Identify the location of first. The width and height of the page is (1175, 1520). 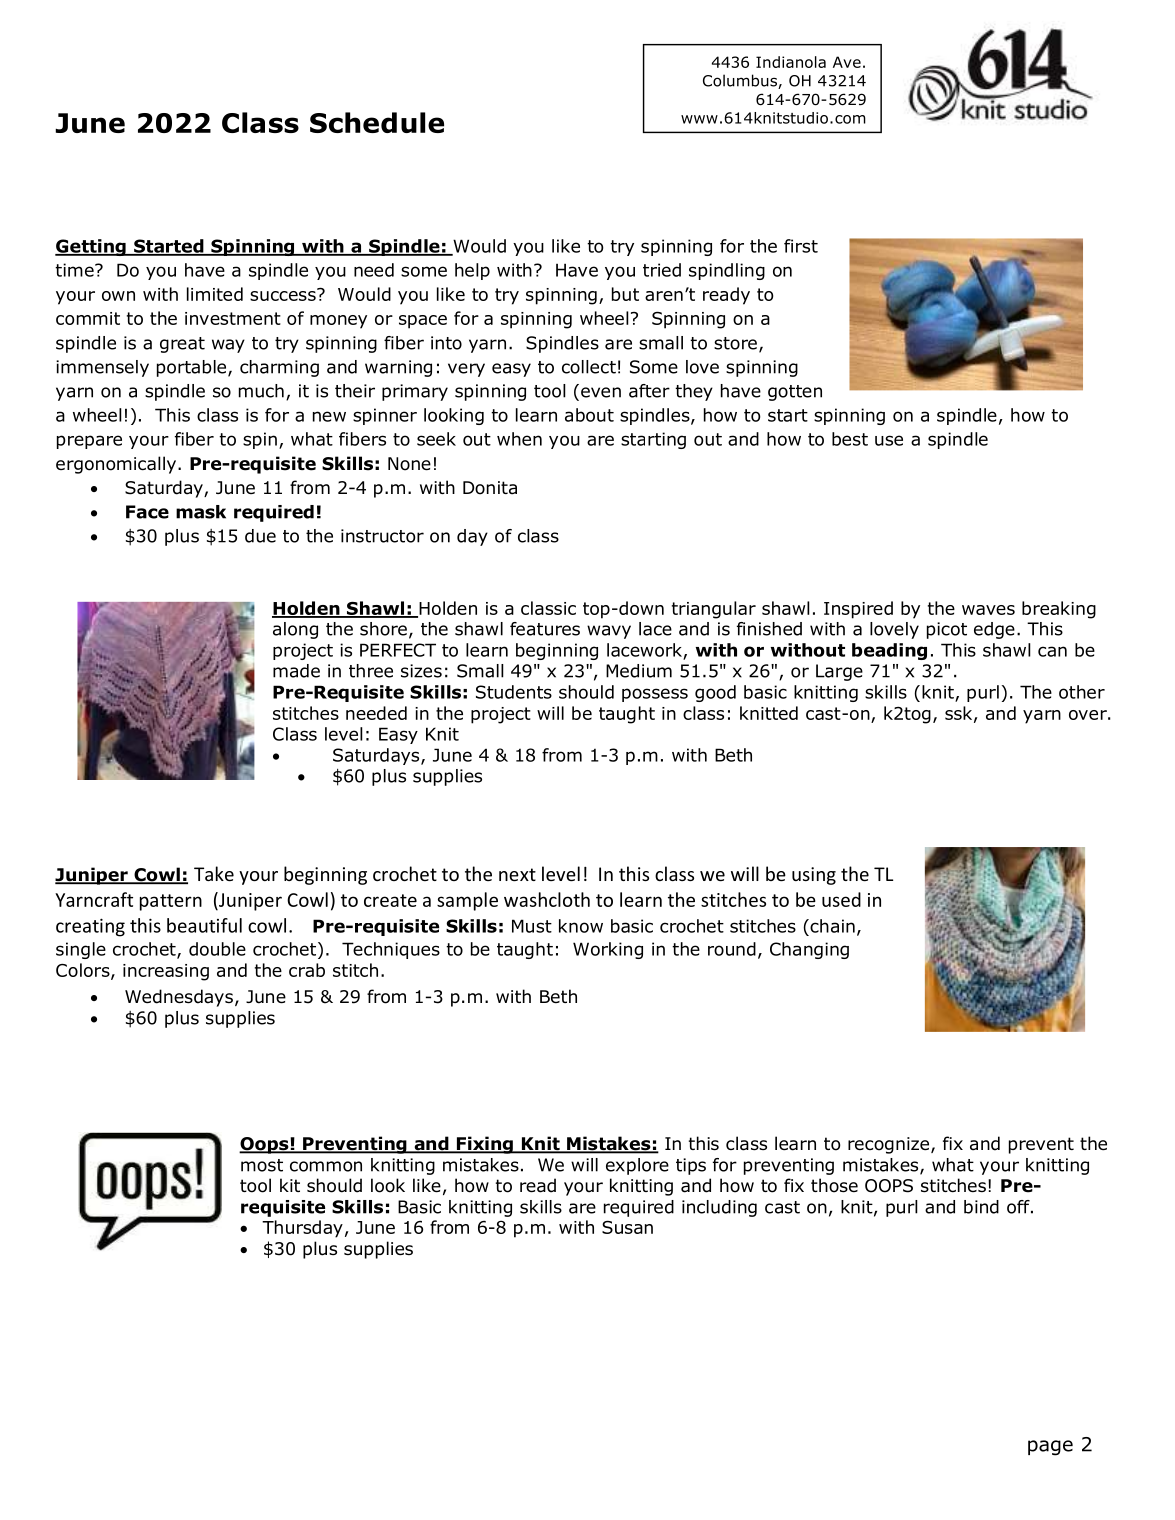
(801, 246).
